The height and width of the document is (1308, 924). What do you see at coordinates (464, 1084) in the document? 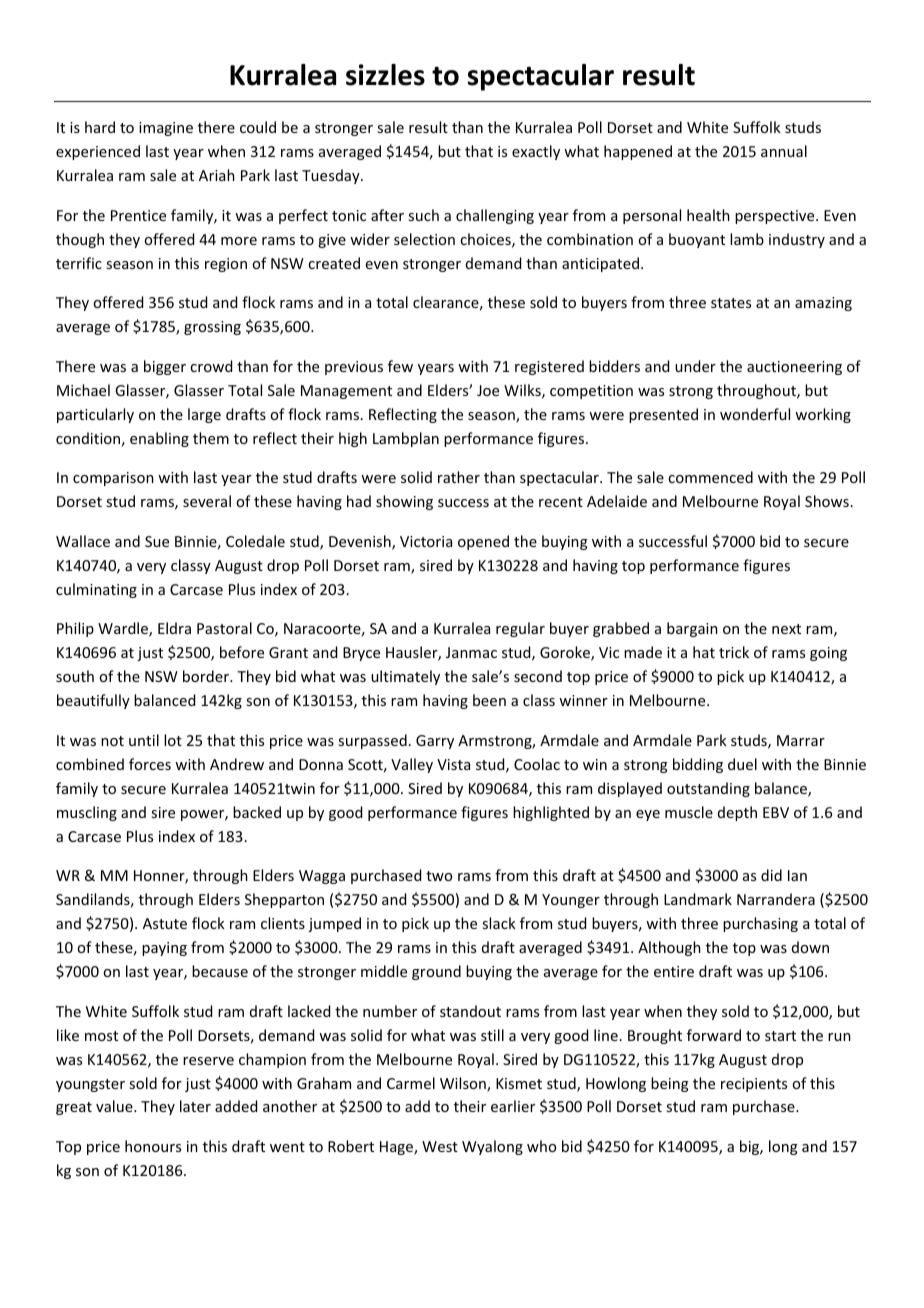
I see `Wilson` at bounding box center [464, 1084].
